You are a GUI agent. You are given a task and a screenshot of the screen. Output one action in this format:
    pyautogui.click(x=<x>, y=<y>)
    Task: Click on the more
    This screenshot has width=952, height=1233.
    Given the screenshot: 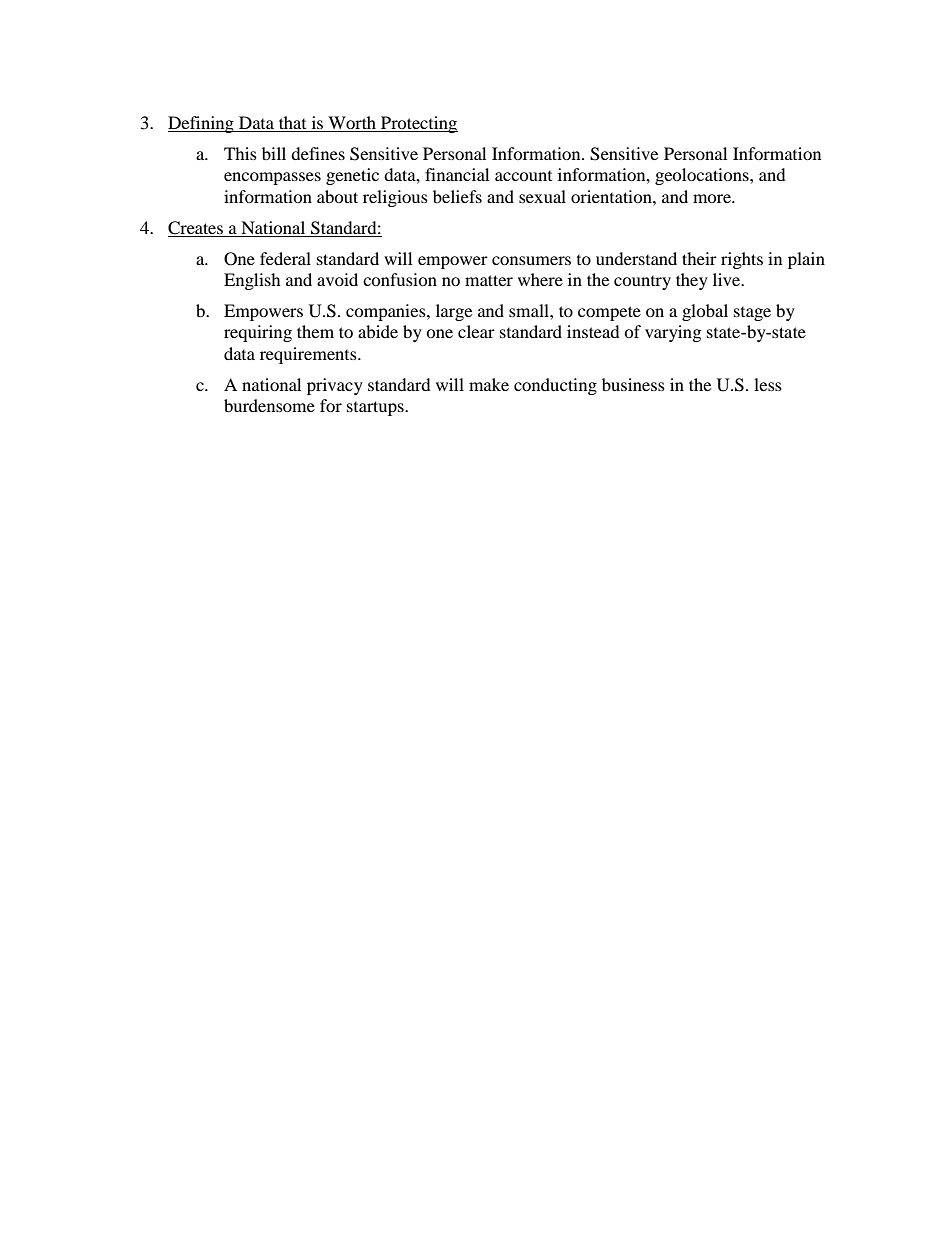 What is the action you would take?
    pyautogui.click(x=713, y=198)
